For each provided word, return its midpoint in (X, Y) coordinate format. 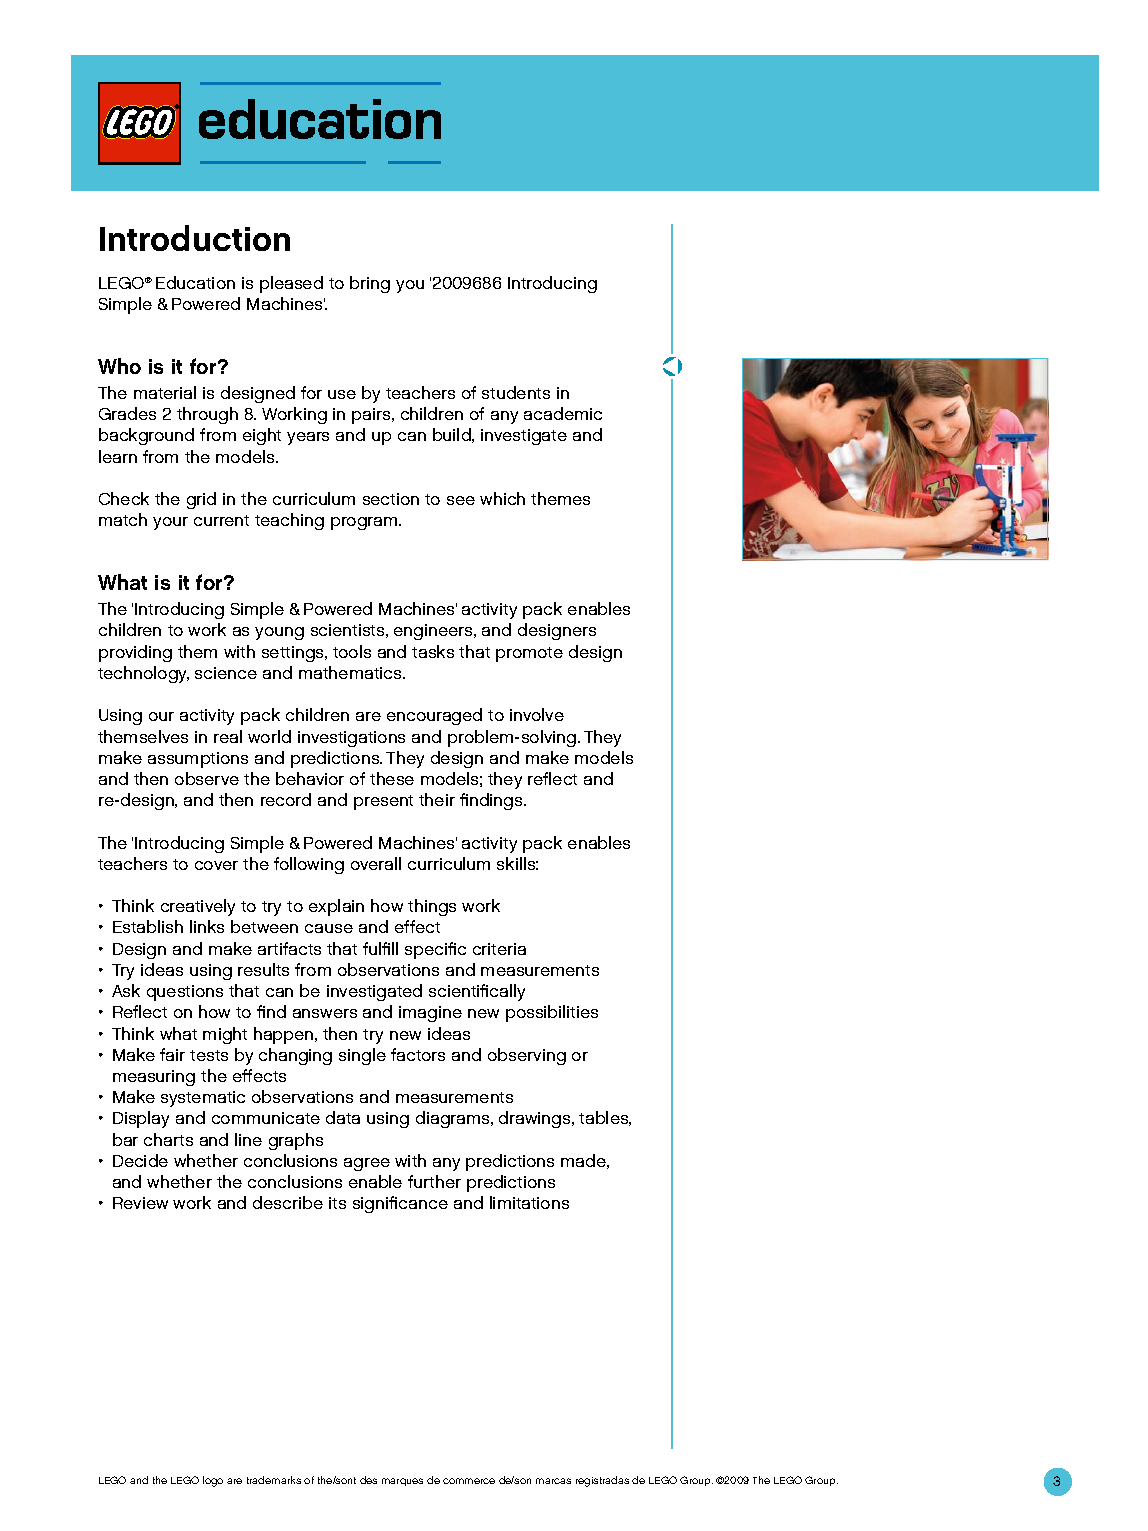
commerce (469, 1481)
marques (402, 1482)
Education (195, 282)
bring (370, 284)
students (516, 392)
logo (213, 1481)
